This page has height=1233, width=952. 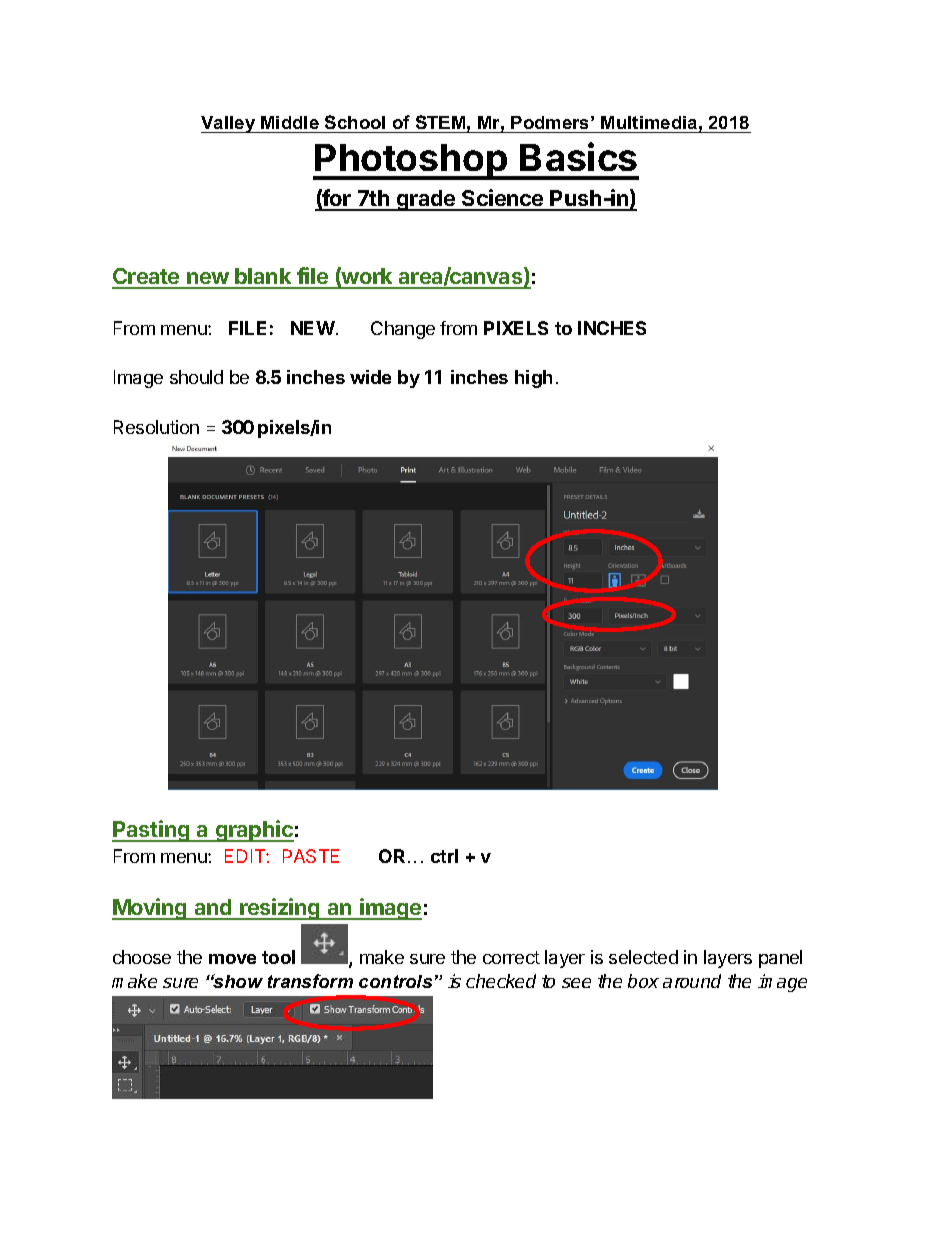 What do you see at coordinates (411, 162) in the page?
I see `Photoshop` at bounding box center [411, 162].
